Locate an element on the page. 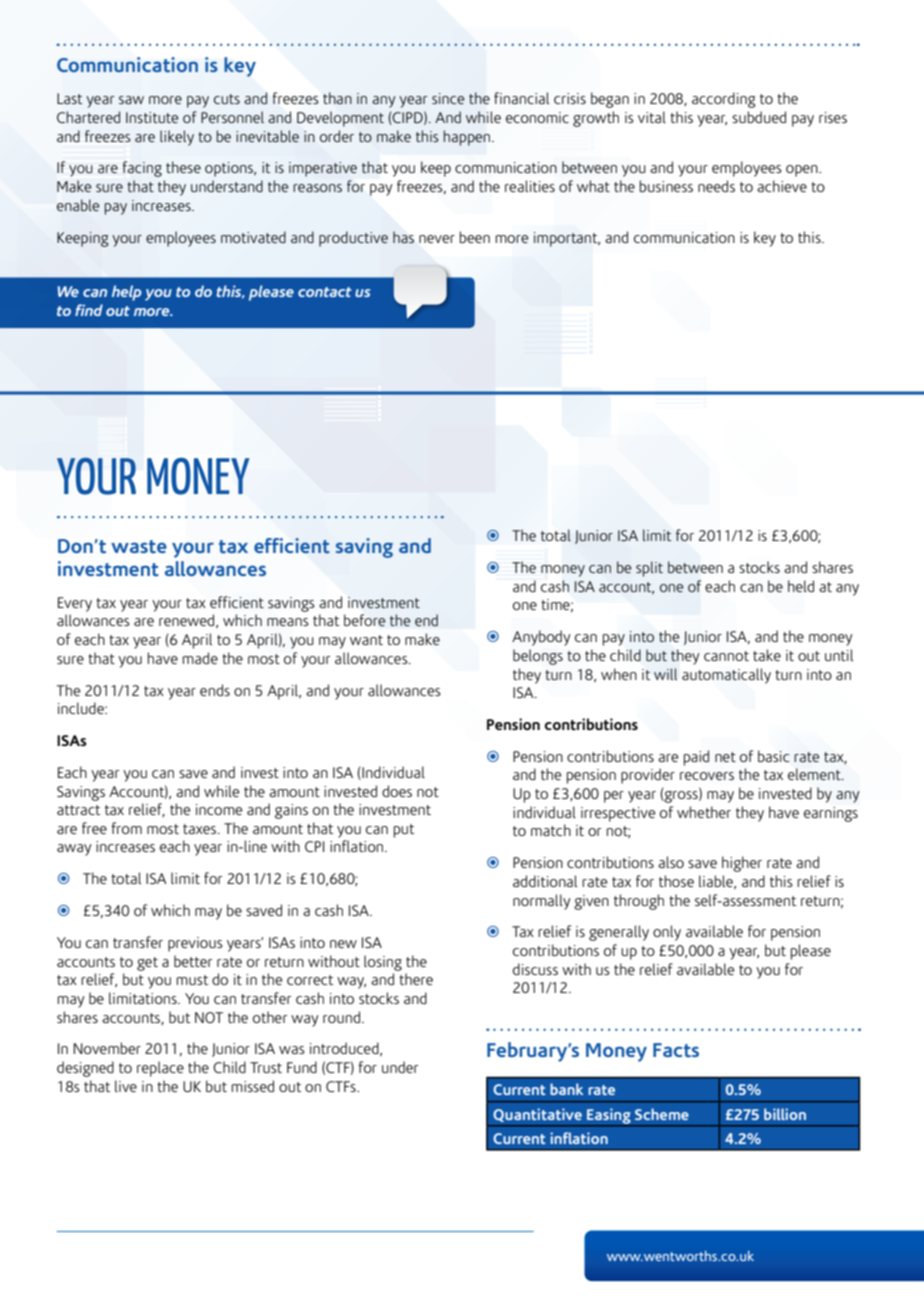  subdued is located at coordinates (759, 117).
